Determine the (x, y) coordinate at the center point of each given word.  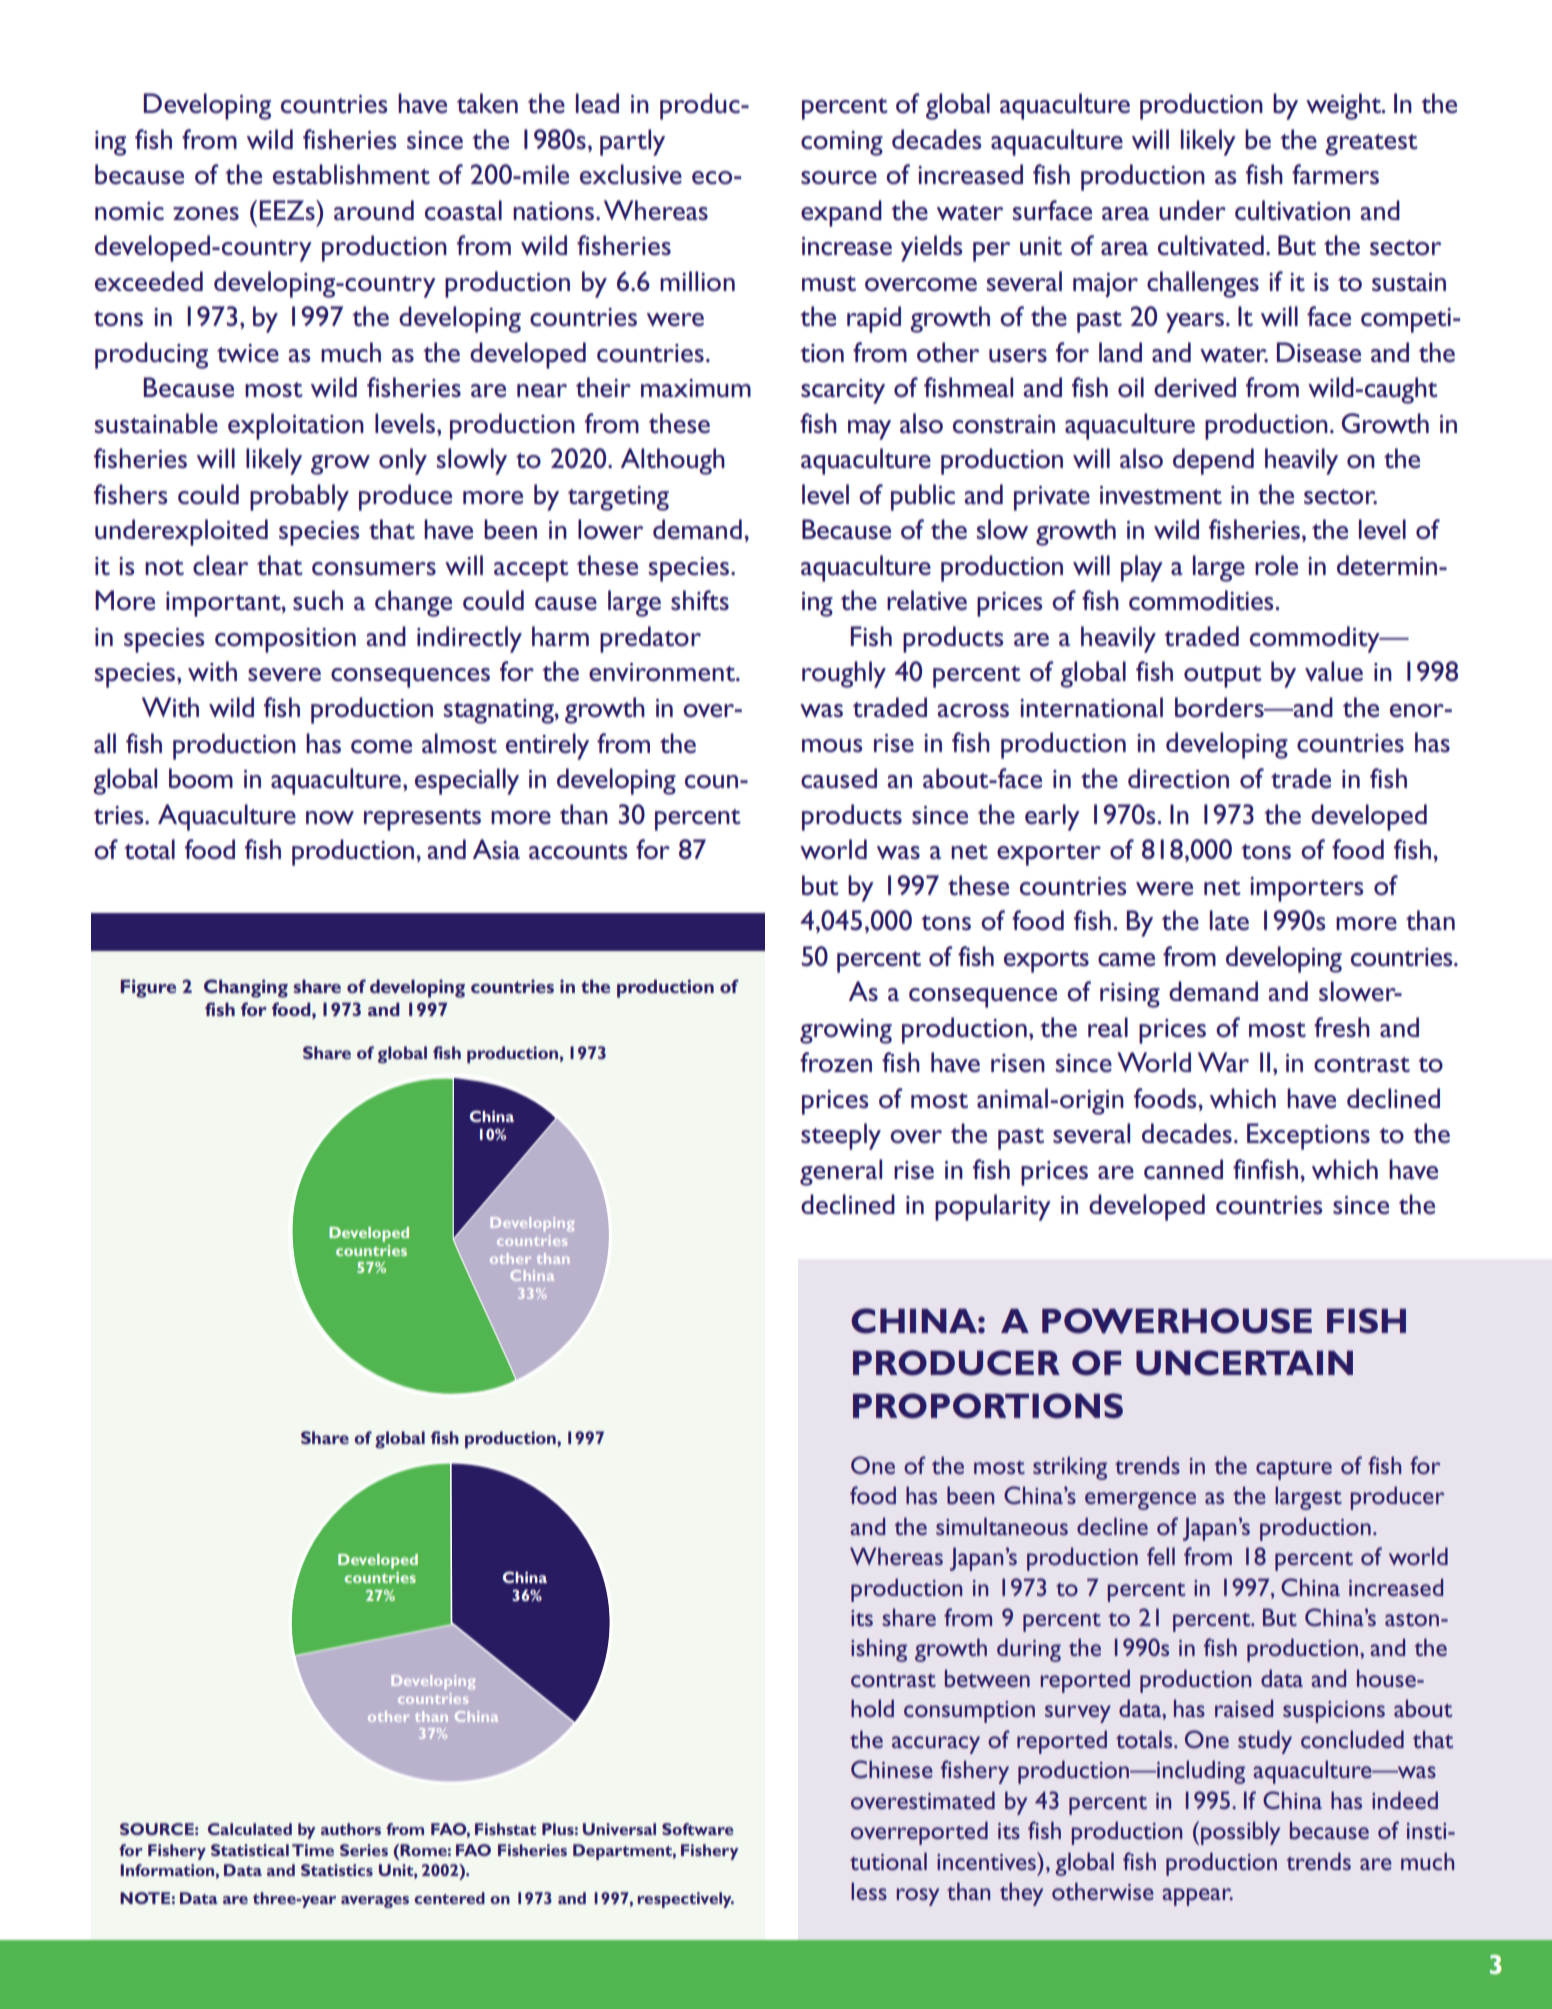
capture (1294, 1470)
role (1276, 565)
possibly (1240, 1833)
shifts (700, 600)
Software (698, 1829)
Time (313, 1850)
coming (842, 143)
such (318, 600)
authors (351, 1829)
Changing (246, 988)
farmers (1335, 174)
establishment (351, 174)
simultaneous (1002, 1526)
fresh (1342, 1027)
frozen (836, 1062)
